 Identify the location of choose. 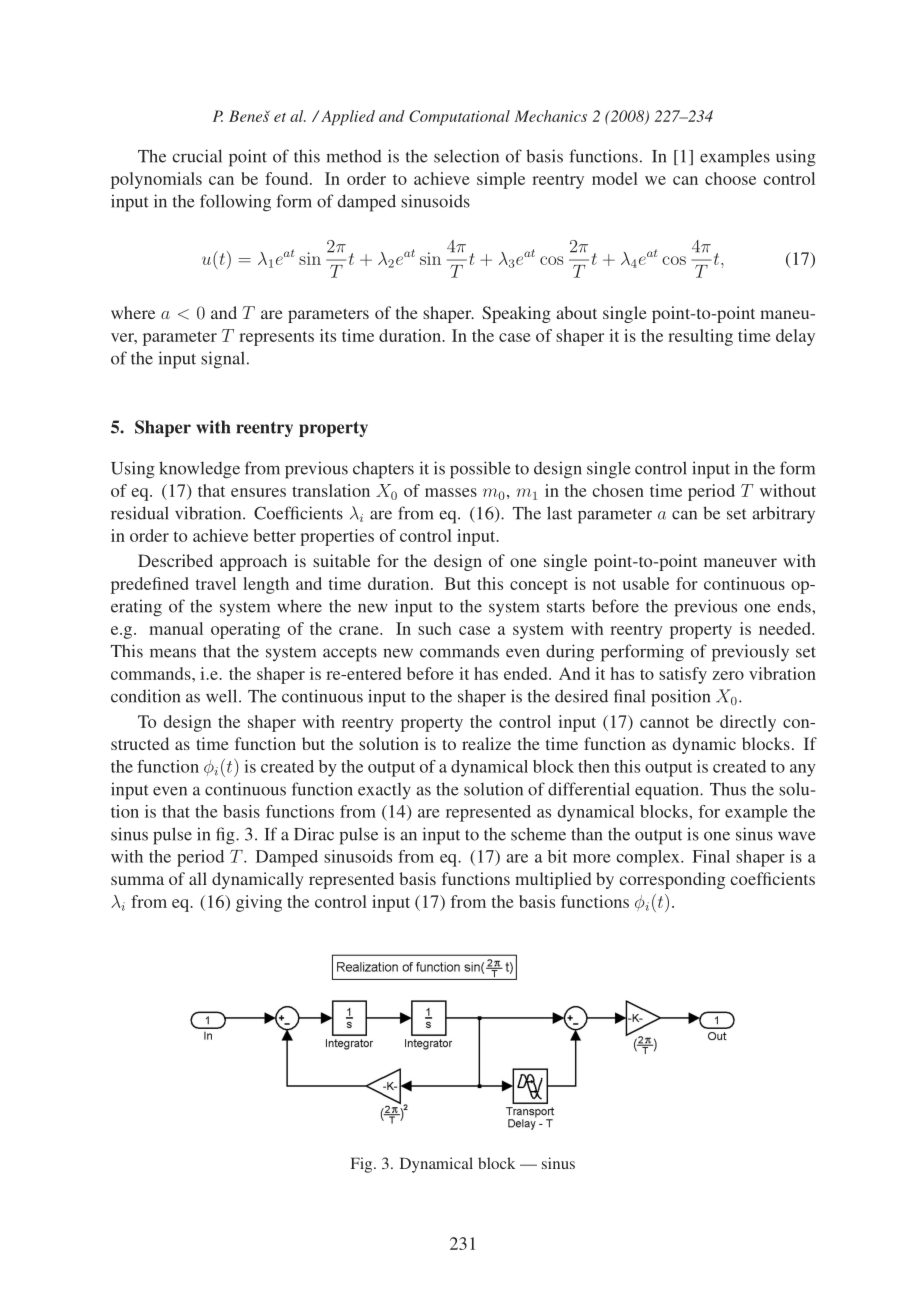
(730, 178).
